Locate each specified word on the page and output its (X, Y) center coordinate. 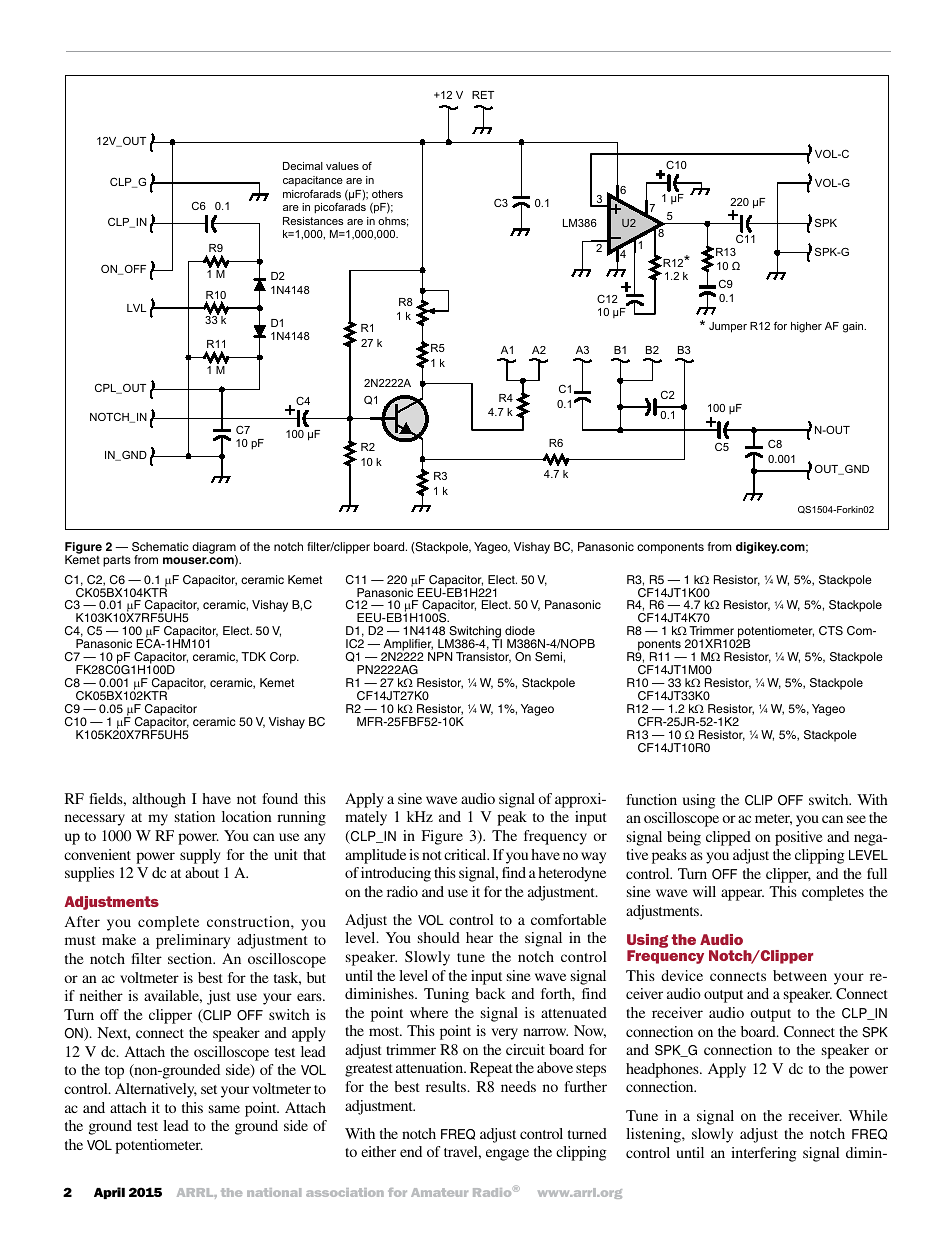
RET (483, 95)
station (195, 816)
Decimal (303, 166)
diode (520, 630)
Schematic (160, 547)
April (109, 1193)
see (856, 819)
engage (507, 1155)
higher (806, 327)
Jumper (728, 327)
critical (466, 854)
